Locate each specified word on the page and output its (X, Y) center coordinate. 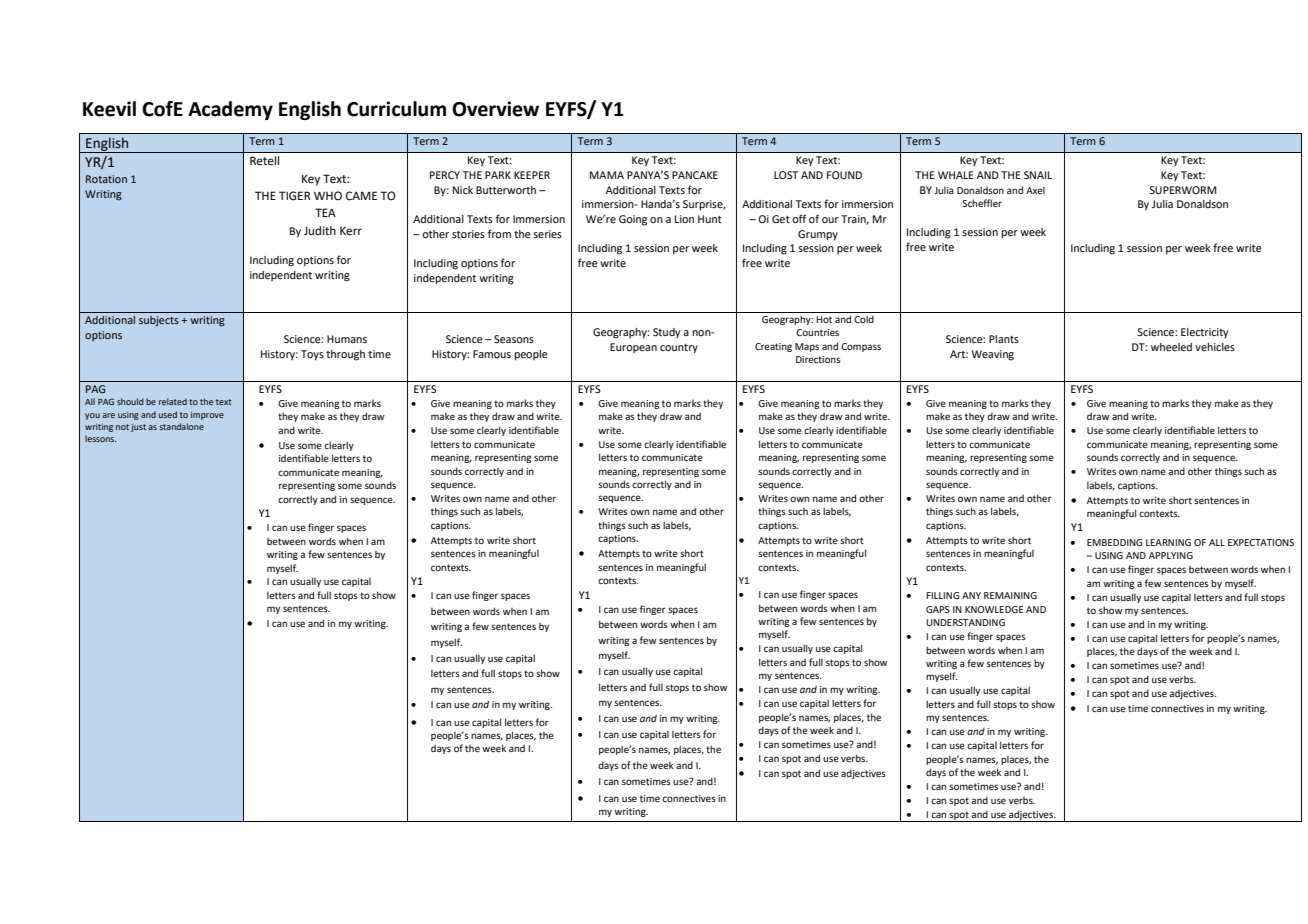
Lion (684, 219)
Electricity (1205, 333)
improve (207, 416)
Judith (320, 230)
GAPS (938, 609)
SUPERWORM (1182, 190)
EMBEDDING (1115, 542)
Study (667, 333)
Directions (818, 359)
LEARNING (1168, 542)
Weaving (993, 355)
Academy (230, 110)
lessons (100, 438)
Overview (495, 109)
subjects (159, 321)
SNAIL (1038, 175)
